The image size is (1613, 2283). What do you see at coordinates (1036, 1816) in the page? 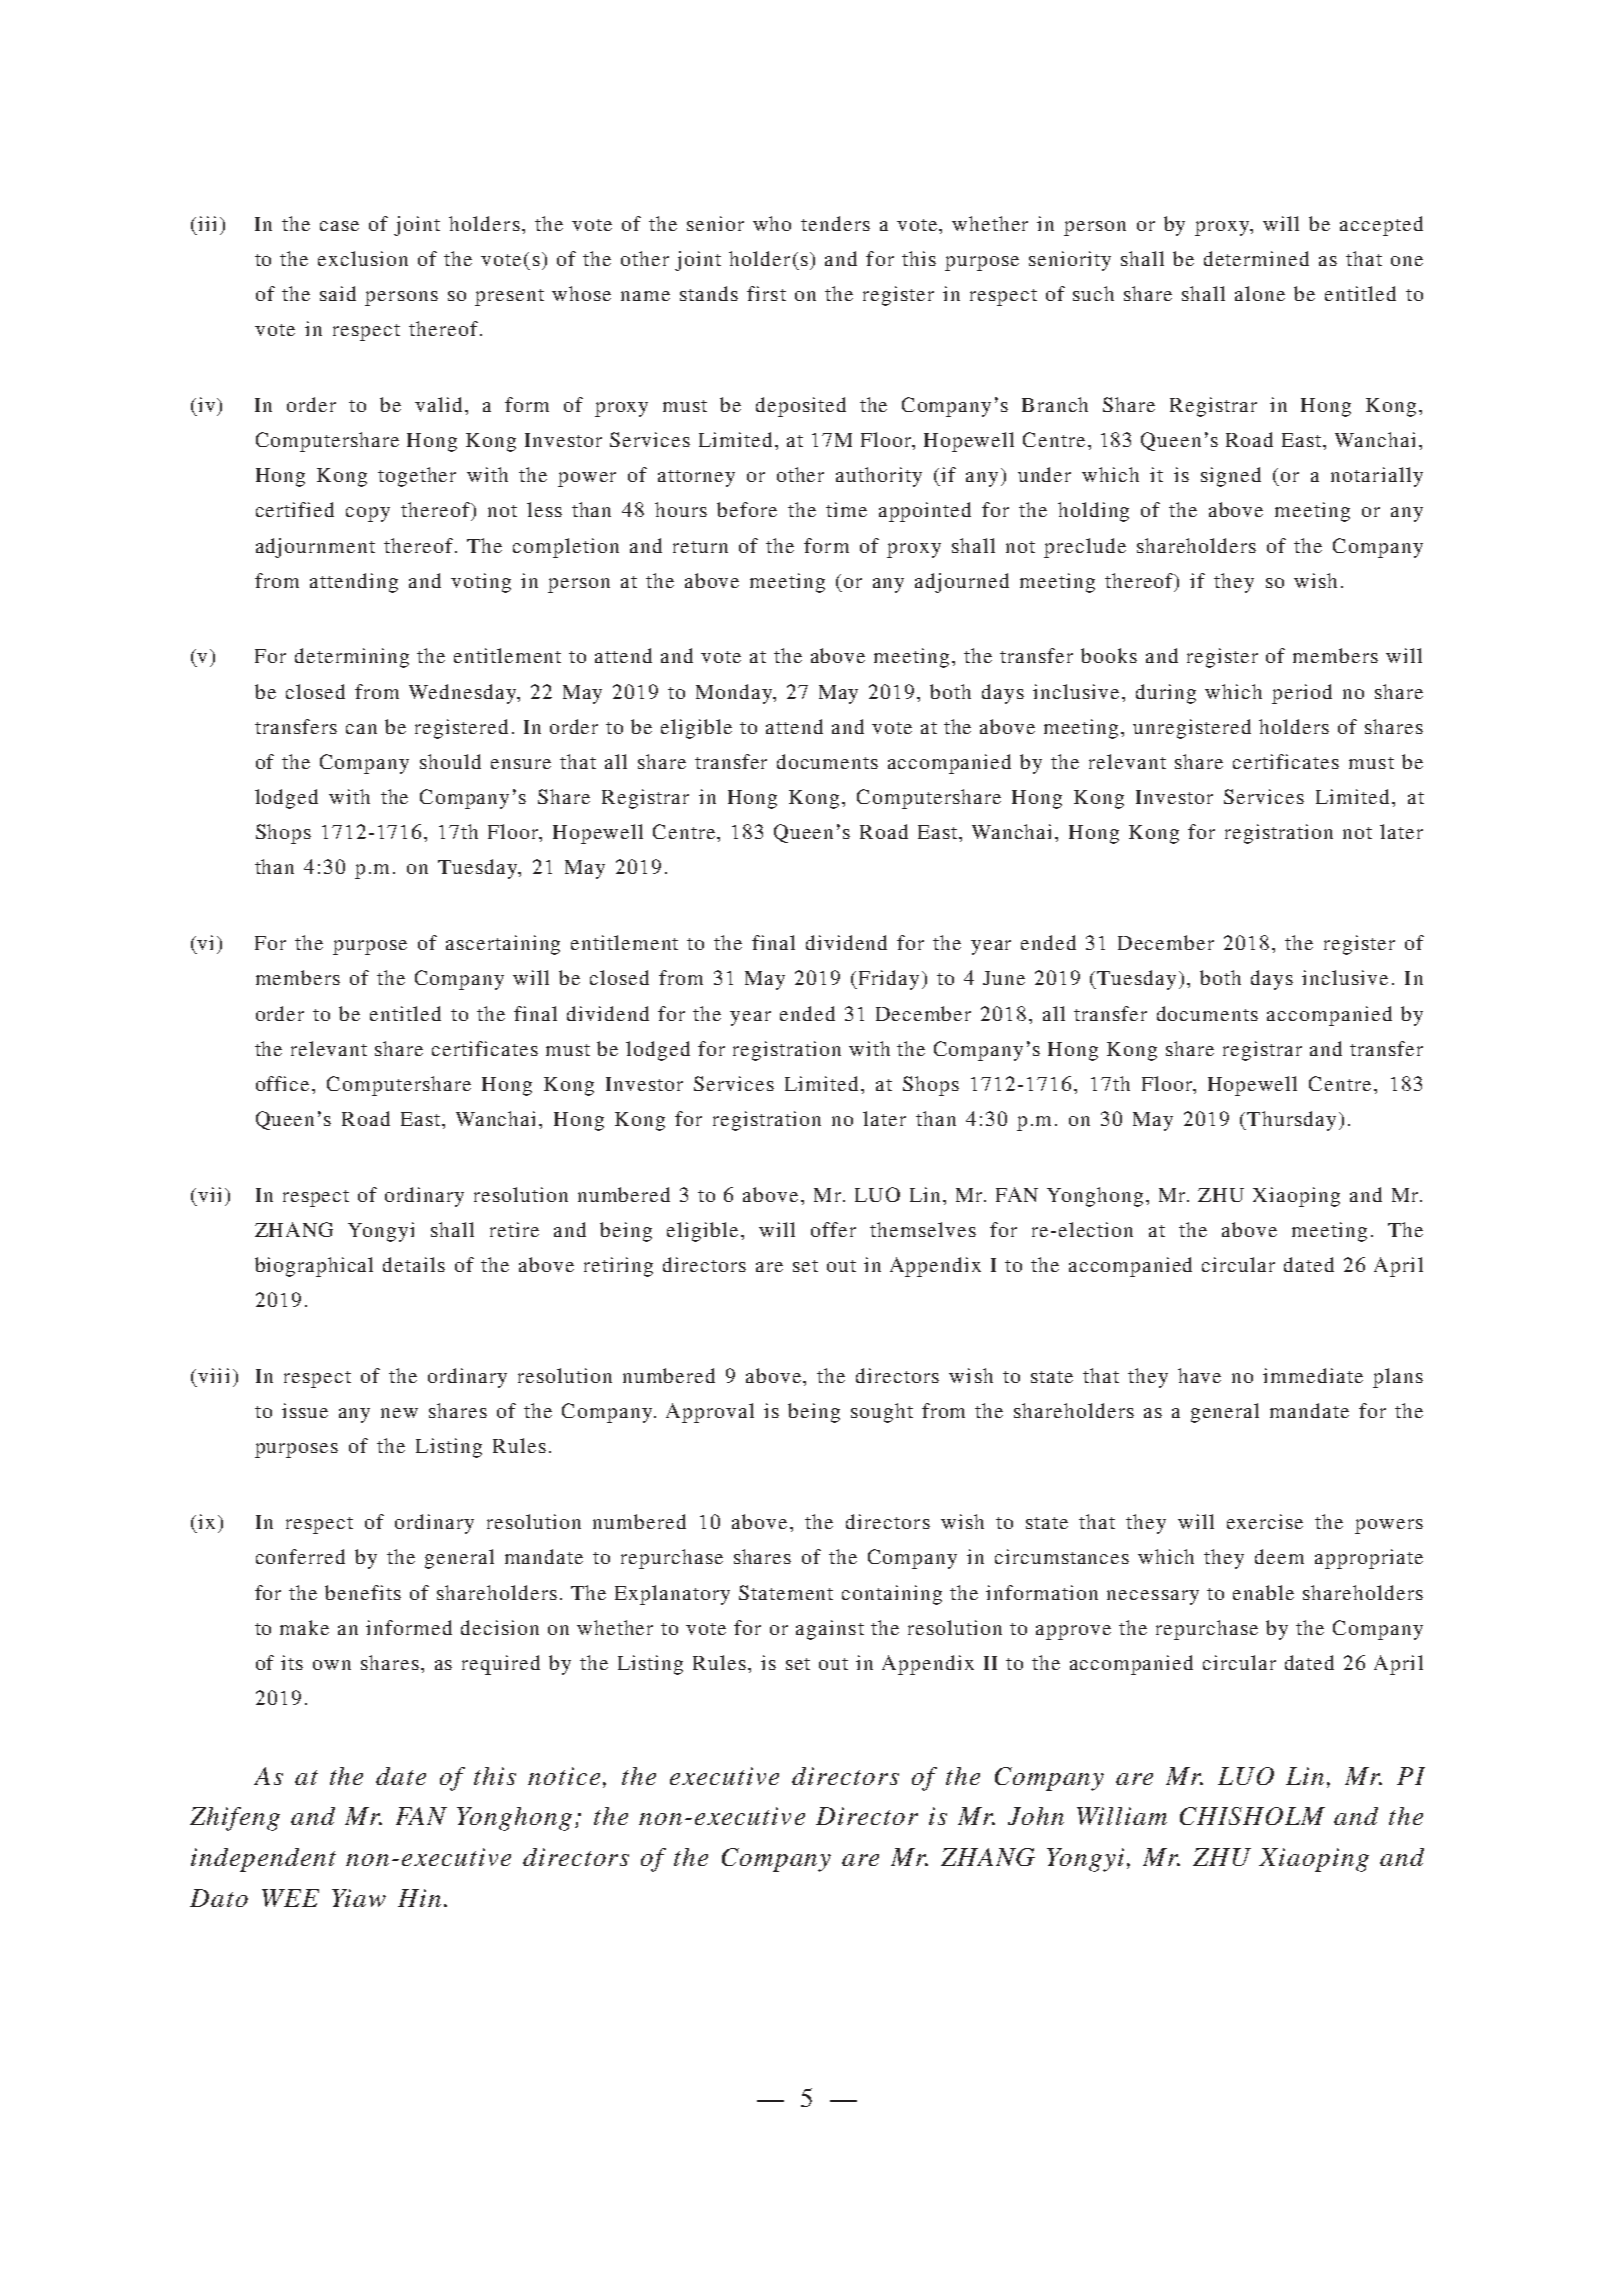
I see `John` at bounding box center [1036, 1816].
